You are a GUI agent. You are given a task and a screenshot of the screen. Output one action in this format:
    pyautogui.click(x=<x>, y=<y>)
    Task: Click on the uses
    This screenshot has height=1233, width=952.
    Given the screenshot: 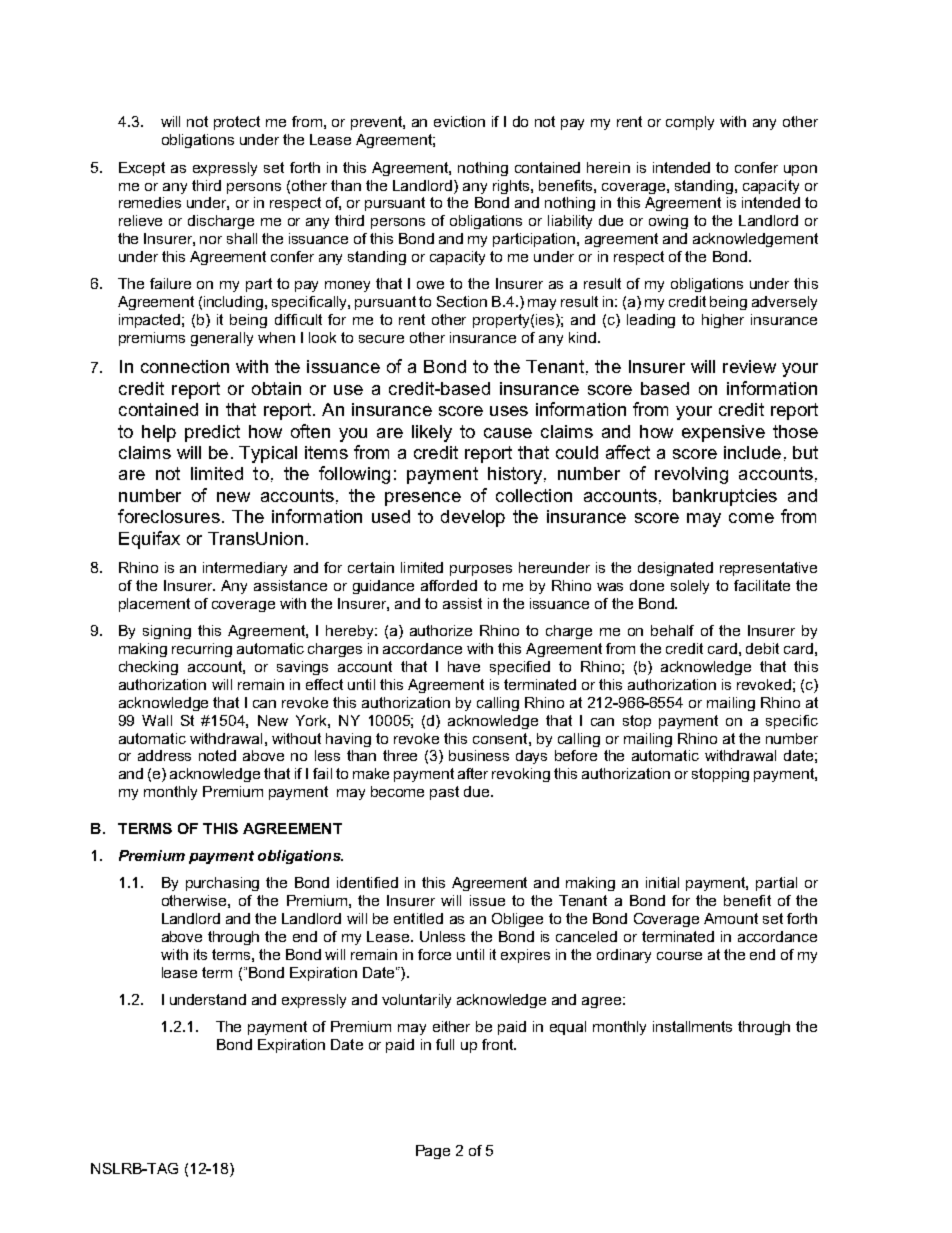 What is the action you would take?
    pyautogui.click(x=509, y=411)
